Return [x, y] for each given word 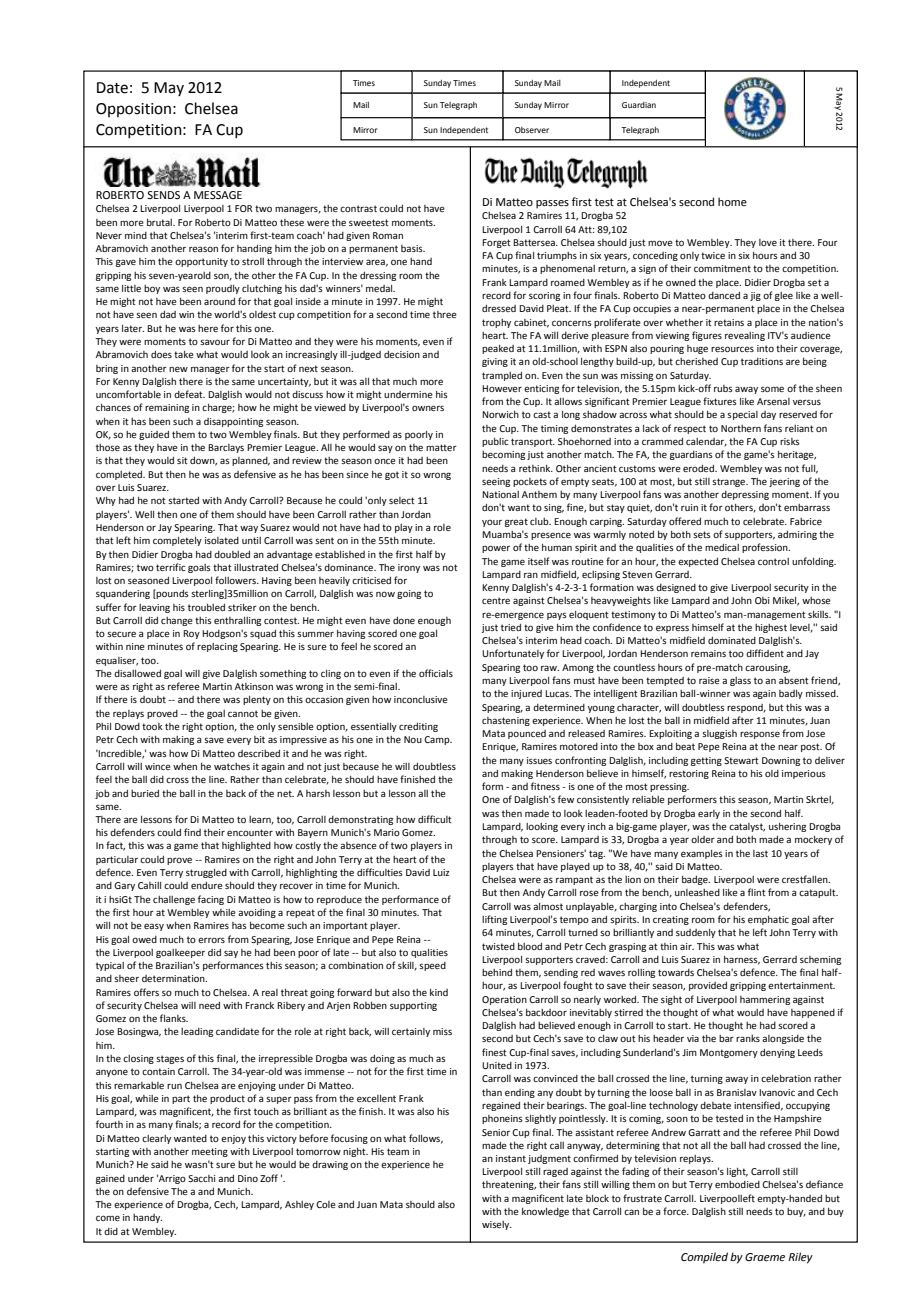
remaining [167, 408]
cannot [243, 713]
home [732, 201]
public [495, 442]
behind [497, 972]
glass [740, 681]
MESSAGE [218, 195]
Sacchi [201, 1178]
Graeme [765, 1257]
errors [211, 940]
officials [436, 673]
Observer [532, 130]
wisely [497, 1225]
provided [708, 986]
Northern [741, 428]
